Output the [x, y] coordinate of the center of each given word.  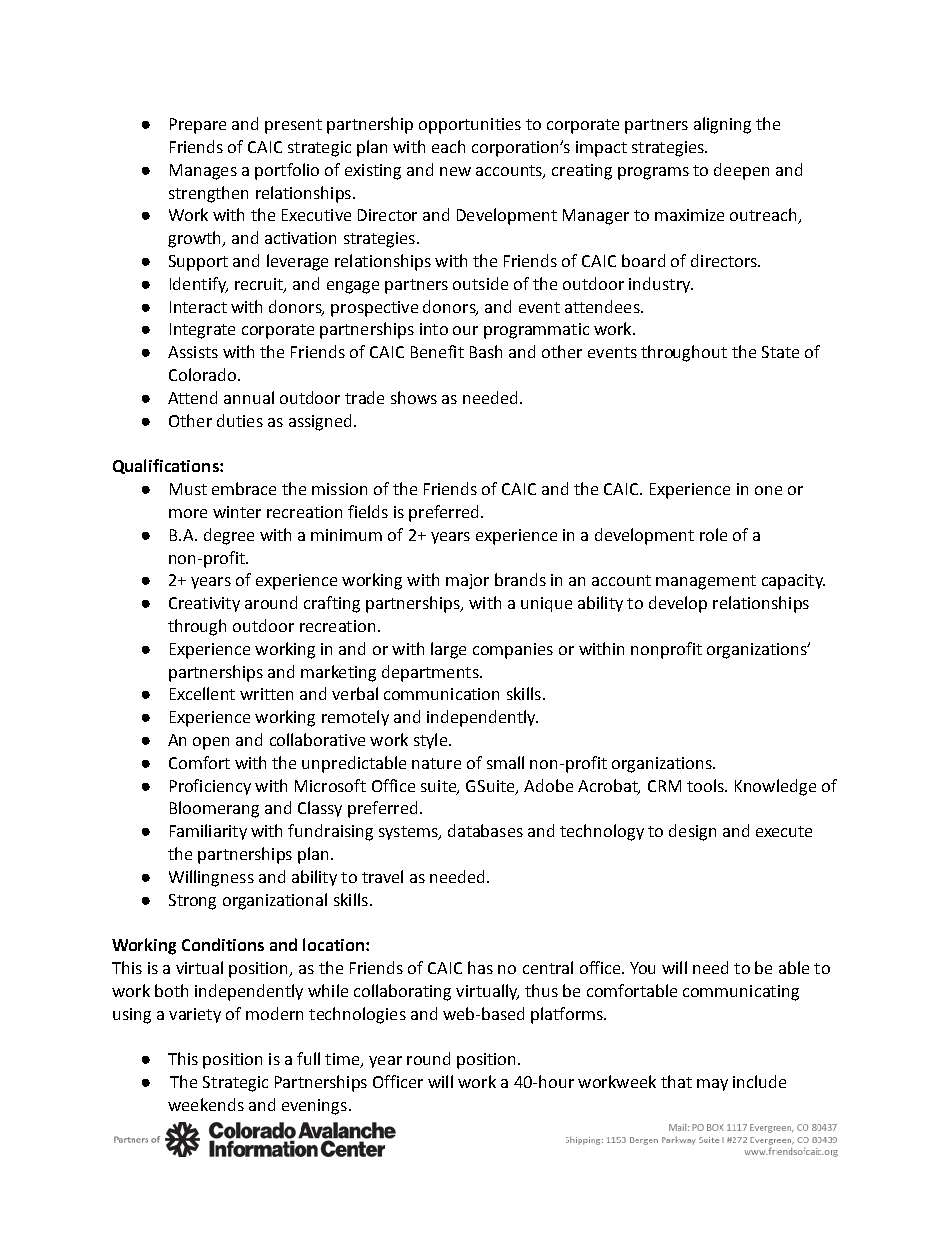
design [692, 832]
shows [414, 397]
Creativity [204, 604]
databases [485, 830]
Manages [203, 172]
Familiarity [208, 832]
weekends [206, 1104]
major [467, 581]
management [706, 582]
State [780, 352]
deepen [741, 171]
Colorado [202, 374]
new [455, 171]
